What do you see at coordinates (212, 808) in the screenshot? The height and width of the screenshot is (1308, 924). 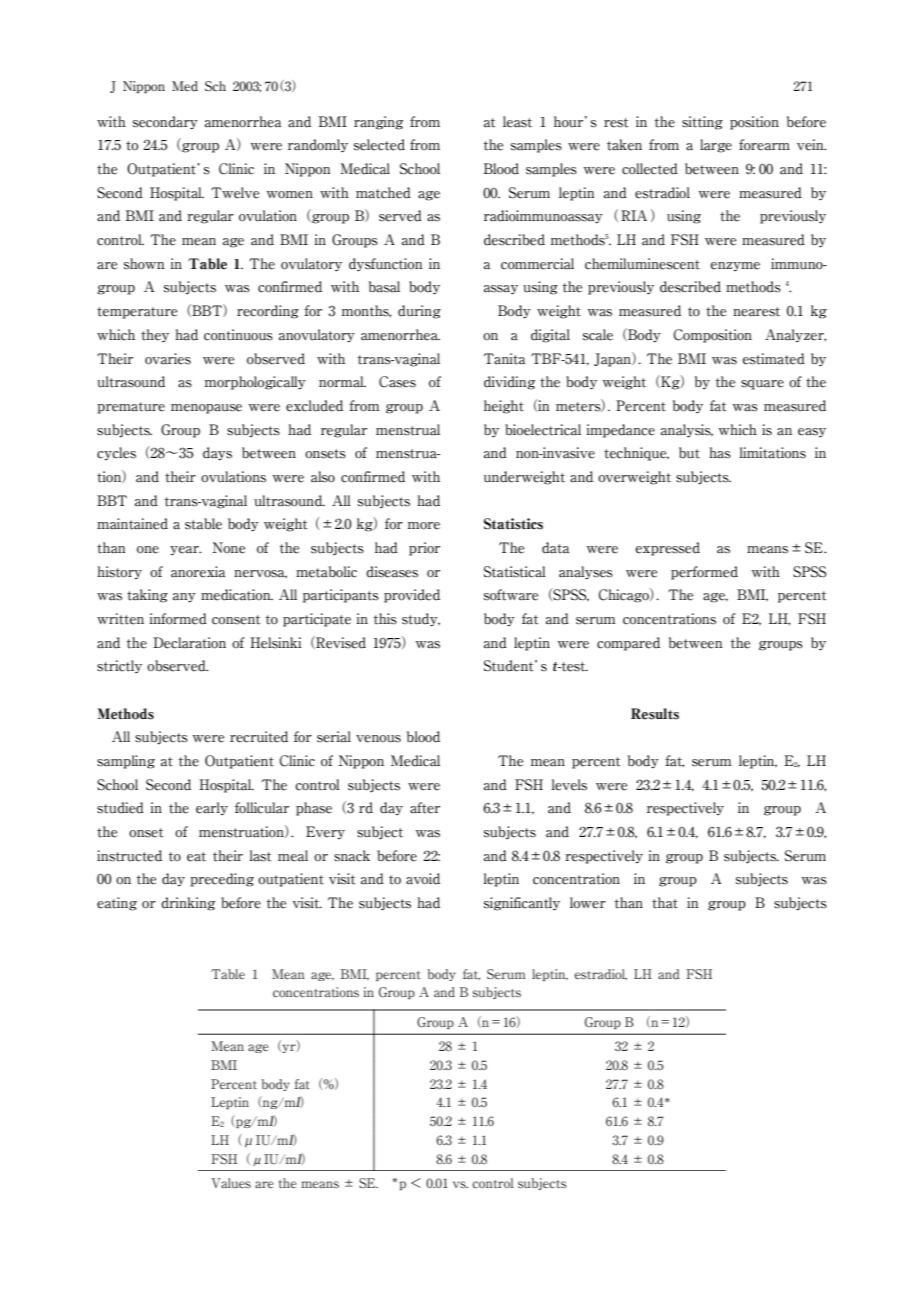 I see `early` at bounding box center [212, 808].
